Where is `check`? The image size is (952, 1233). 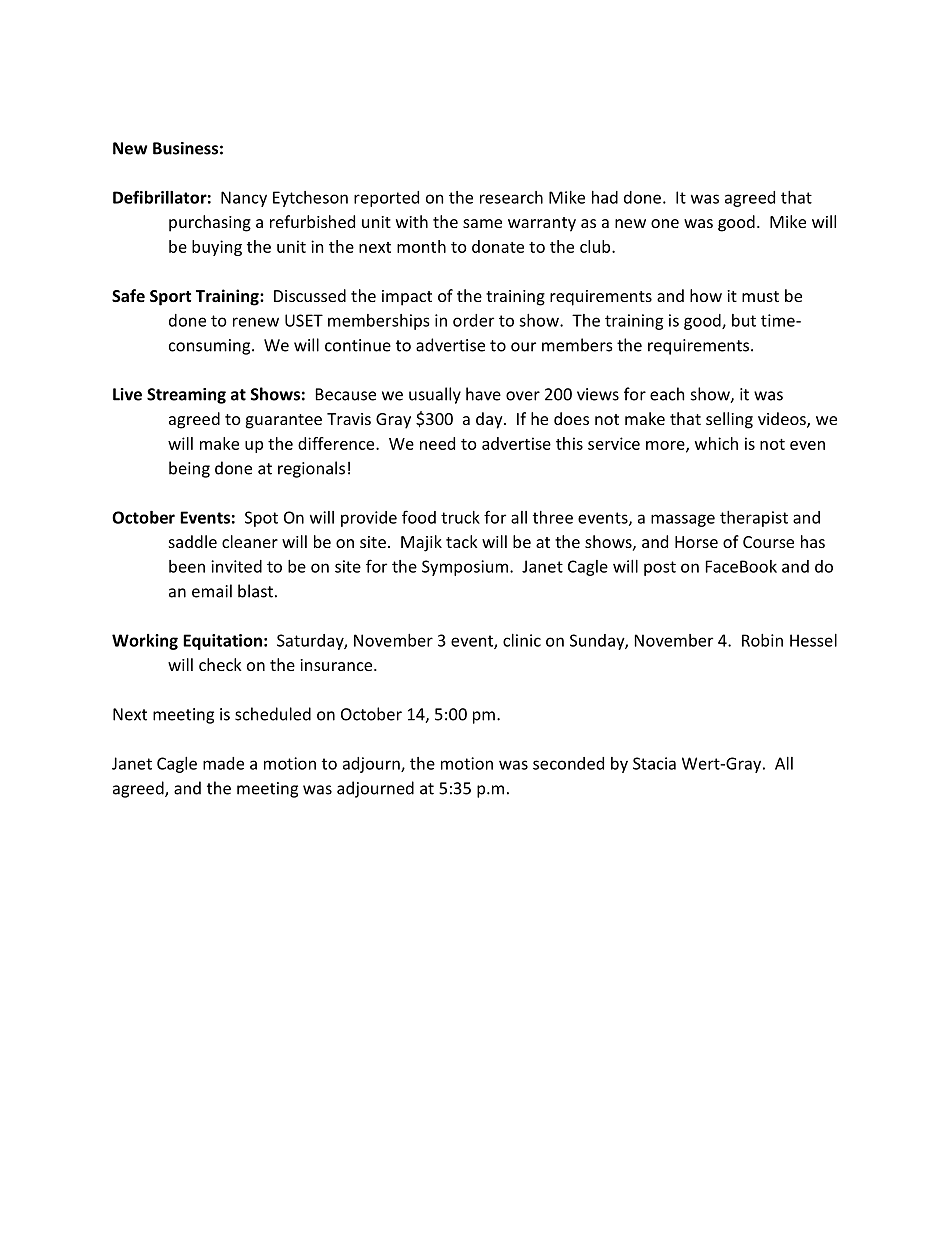 check is located at coordinates (220, 664).
